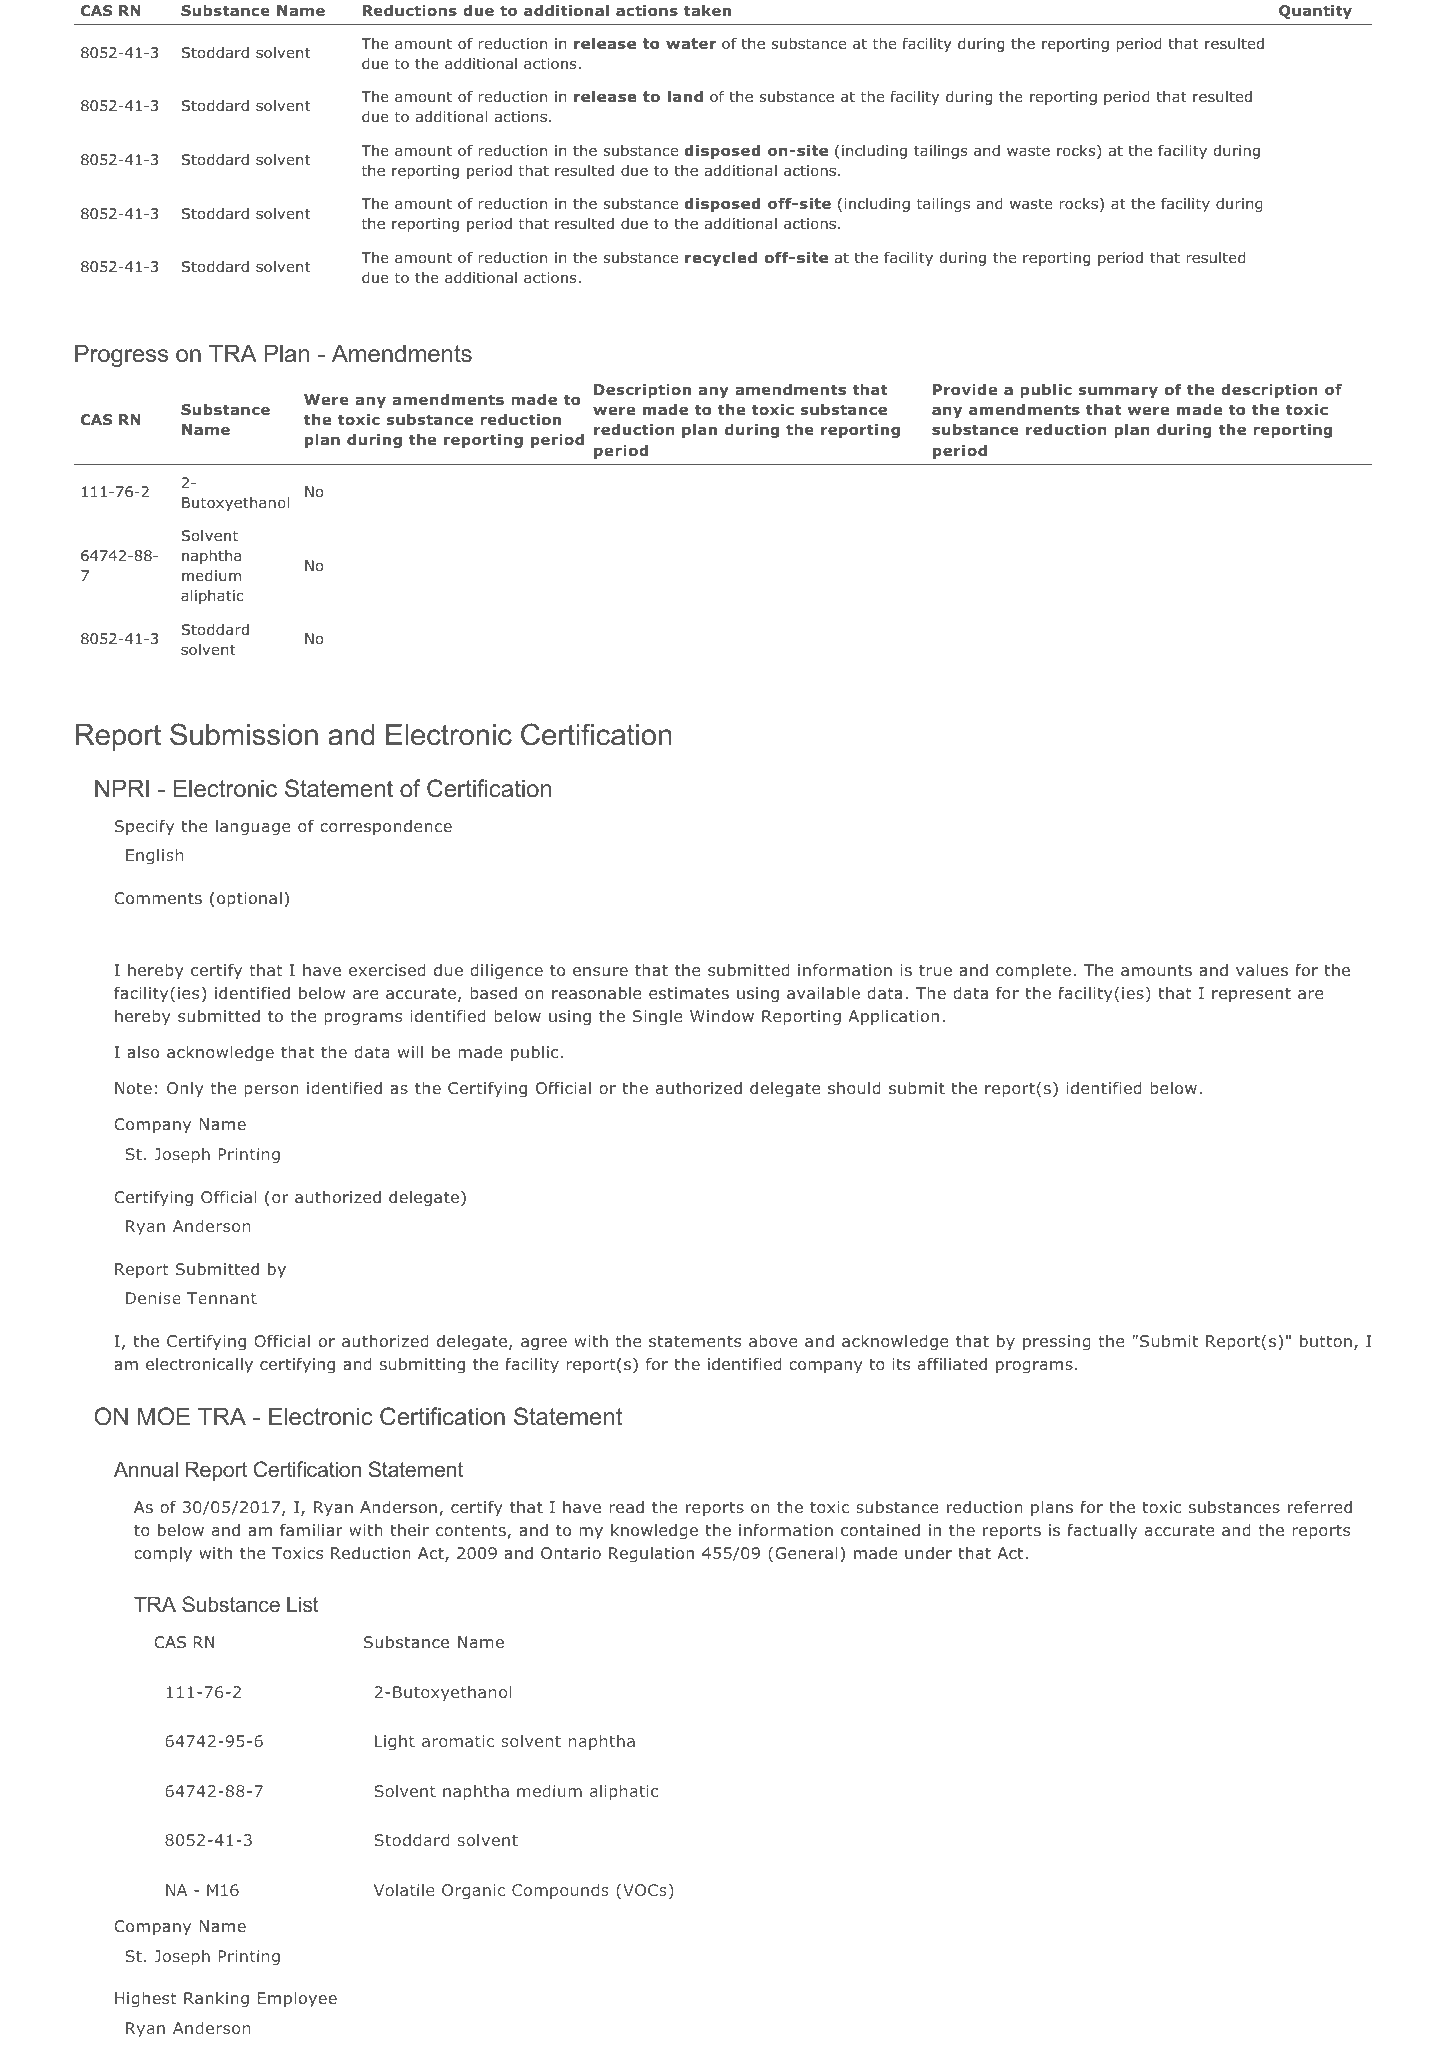  What do you see at coordinates (691, 43) in the image?
I see `water` at bounding box center [691, 43].
